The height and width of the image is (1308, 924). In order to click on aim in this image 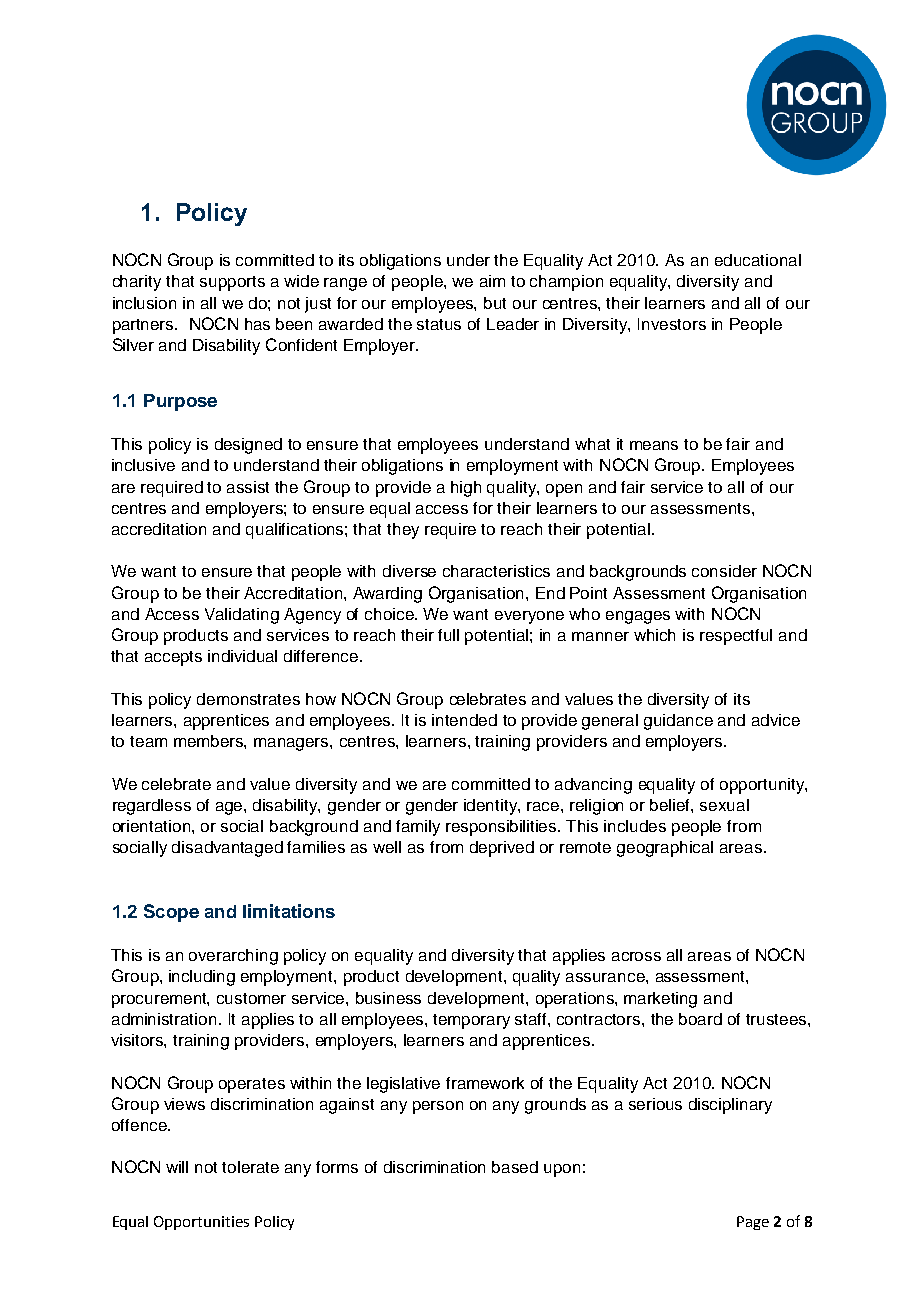, I will do `click(492, 281)`.
